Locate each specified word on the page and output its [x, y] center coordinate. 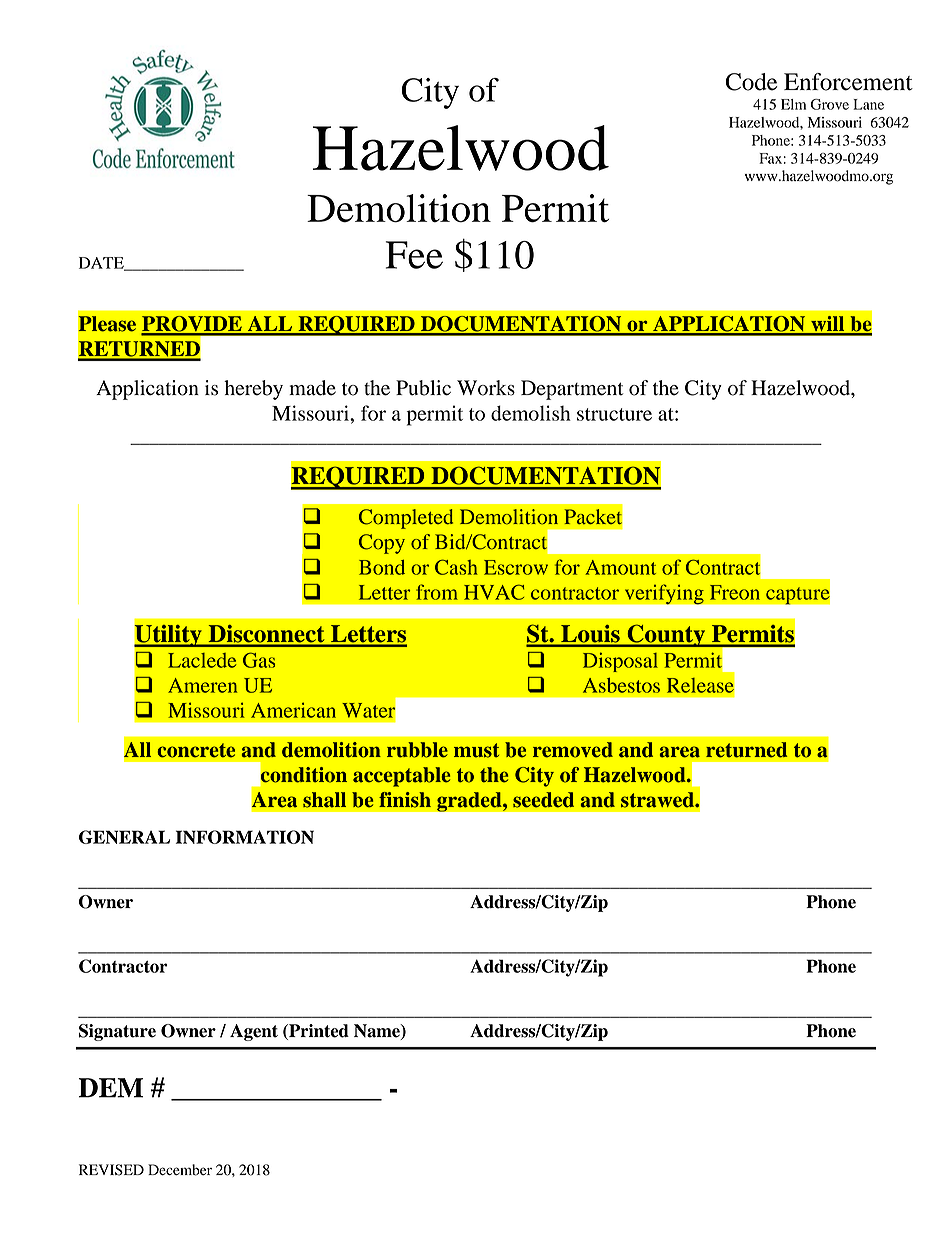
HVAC [494, 592]
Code [751, 82]
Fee [414, 255]
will [828, 325]
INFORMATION [245, 837]
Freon [735, 592]
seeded [543, 800]
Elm [793, 104]
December [180, 1170]
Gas [259, 660]
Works [486, 388]
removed [573, 750]
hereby [253, 390]
